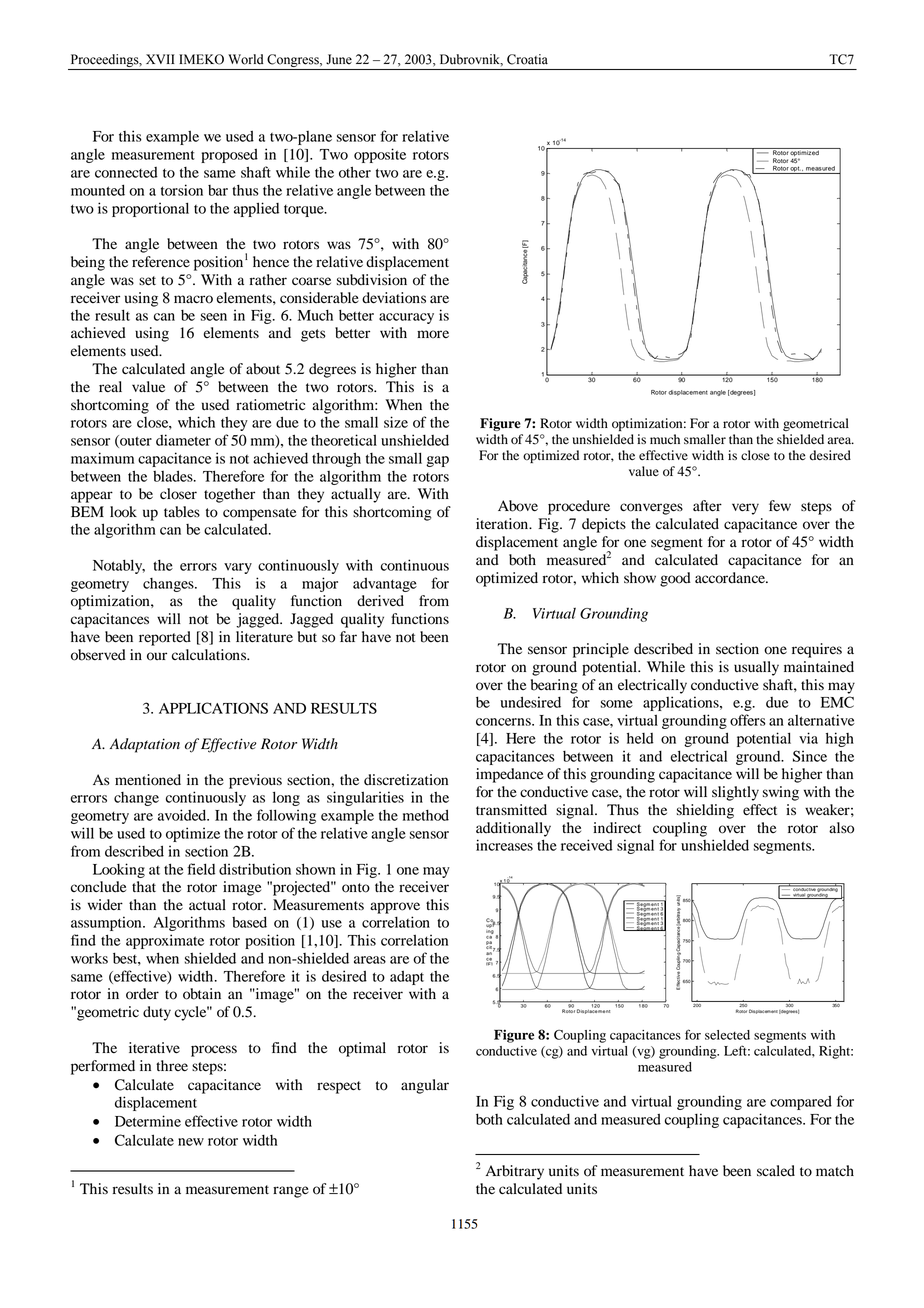  Describe the element at coordinates (191, 1142) in the image. I see `new` at that location.
